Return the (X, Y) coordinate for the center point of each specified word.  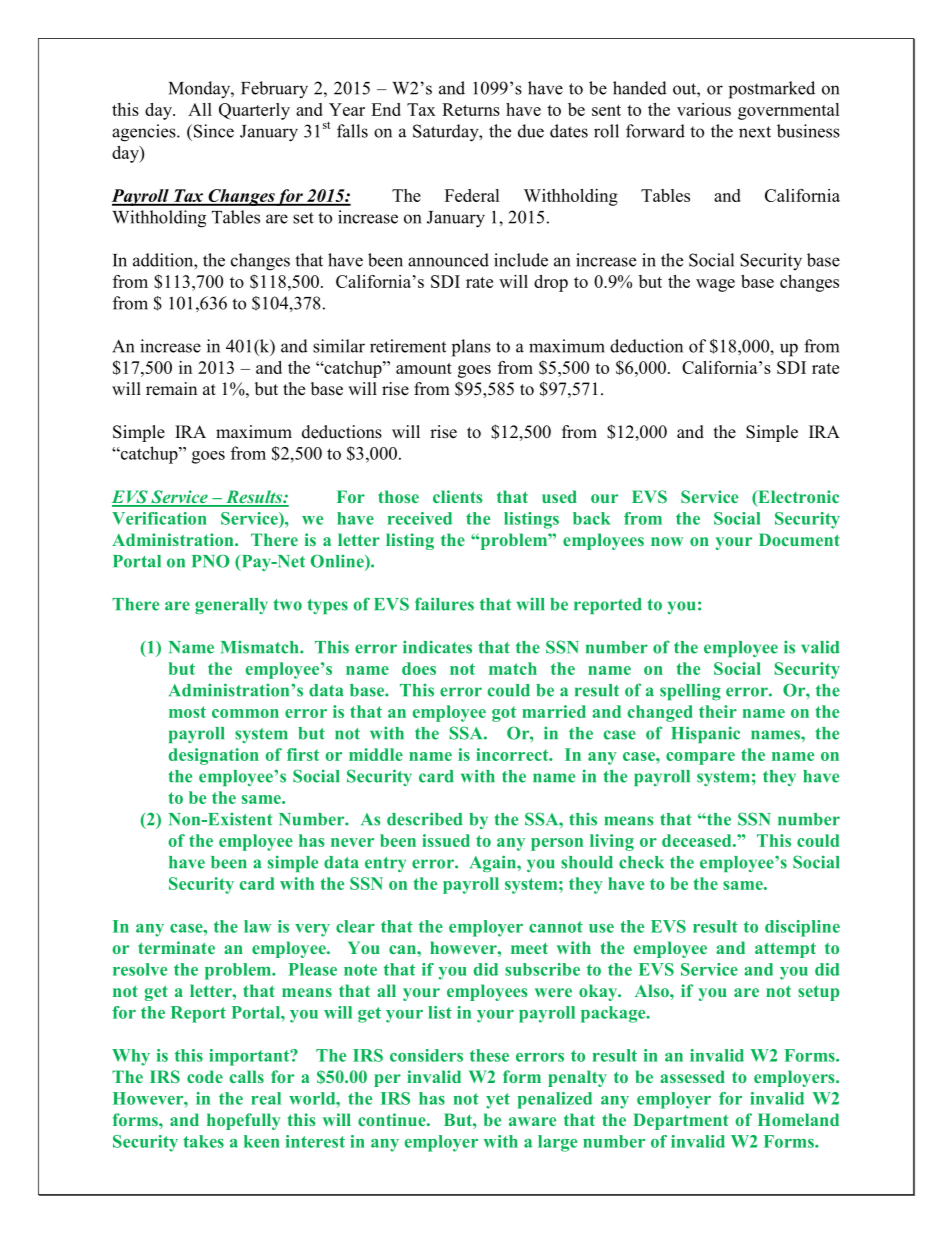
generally (231, 606)
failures (444, 604)
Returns (471, 109)
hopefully (244, 1121)
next (755, 132)
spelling (690, 691)
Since (212, 131)
